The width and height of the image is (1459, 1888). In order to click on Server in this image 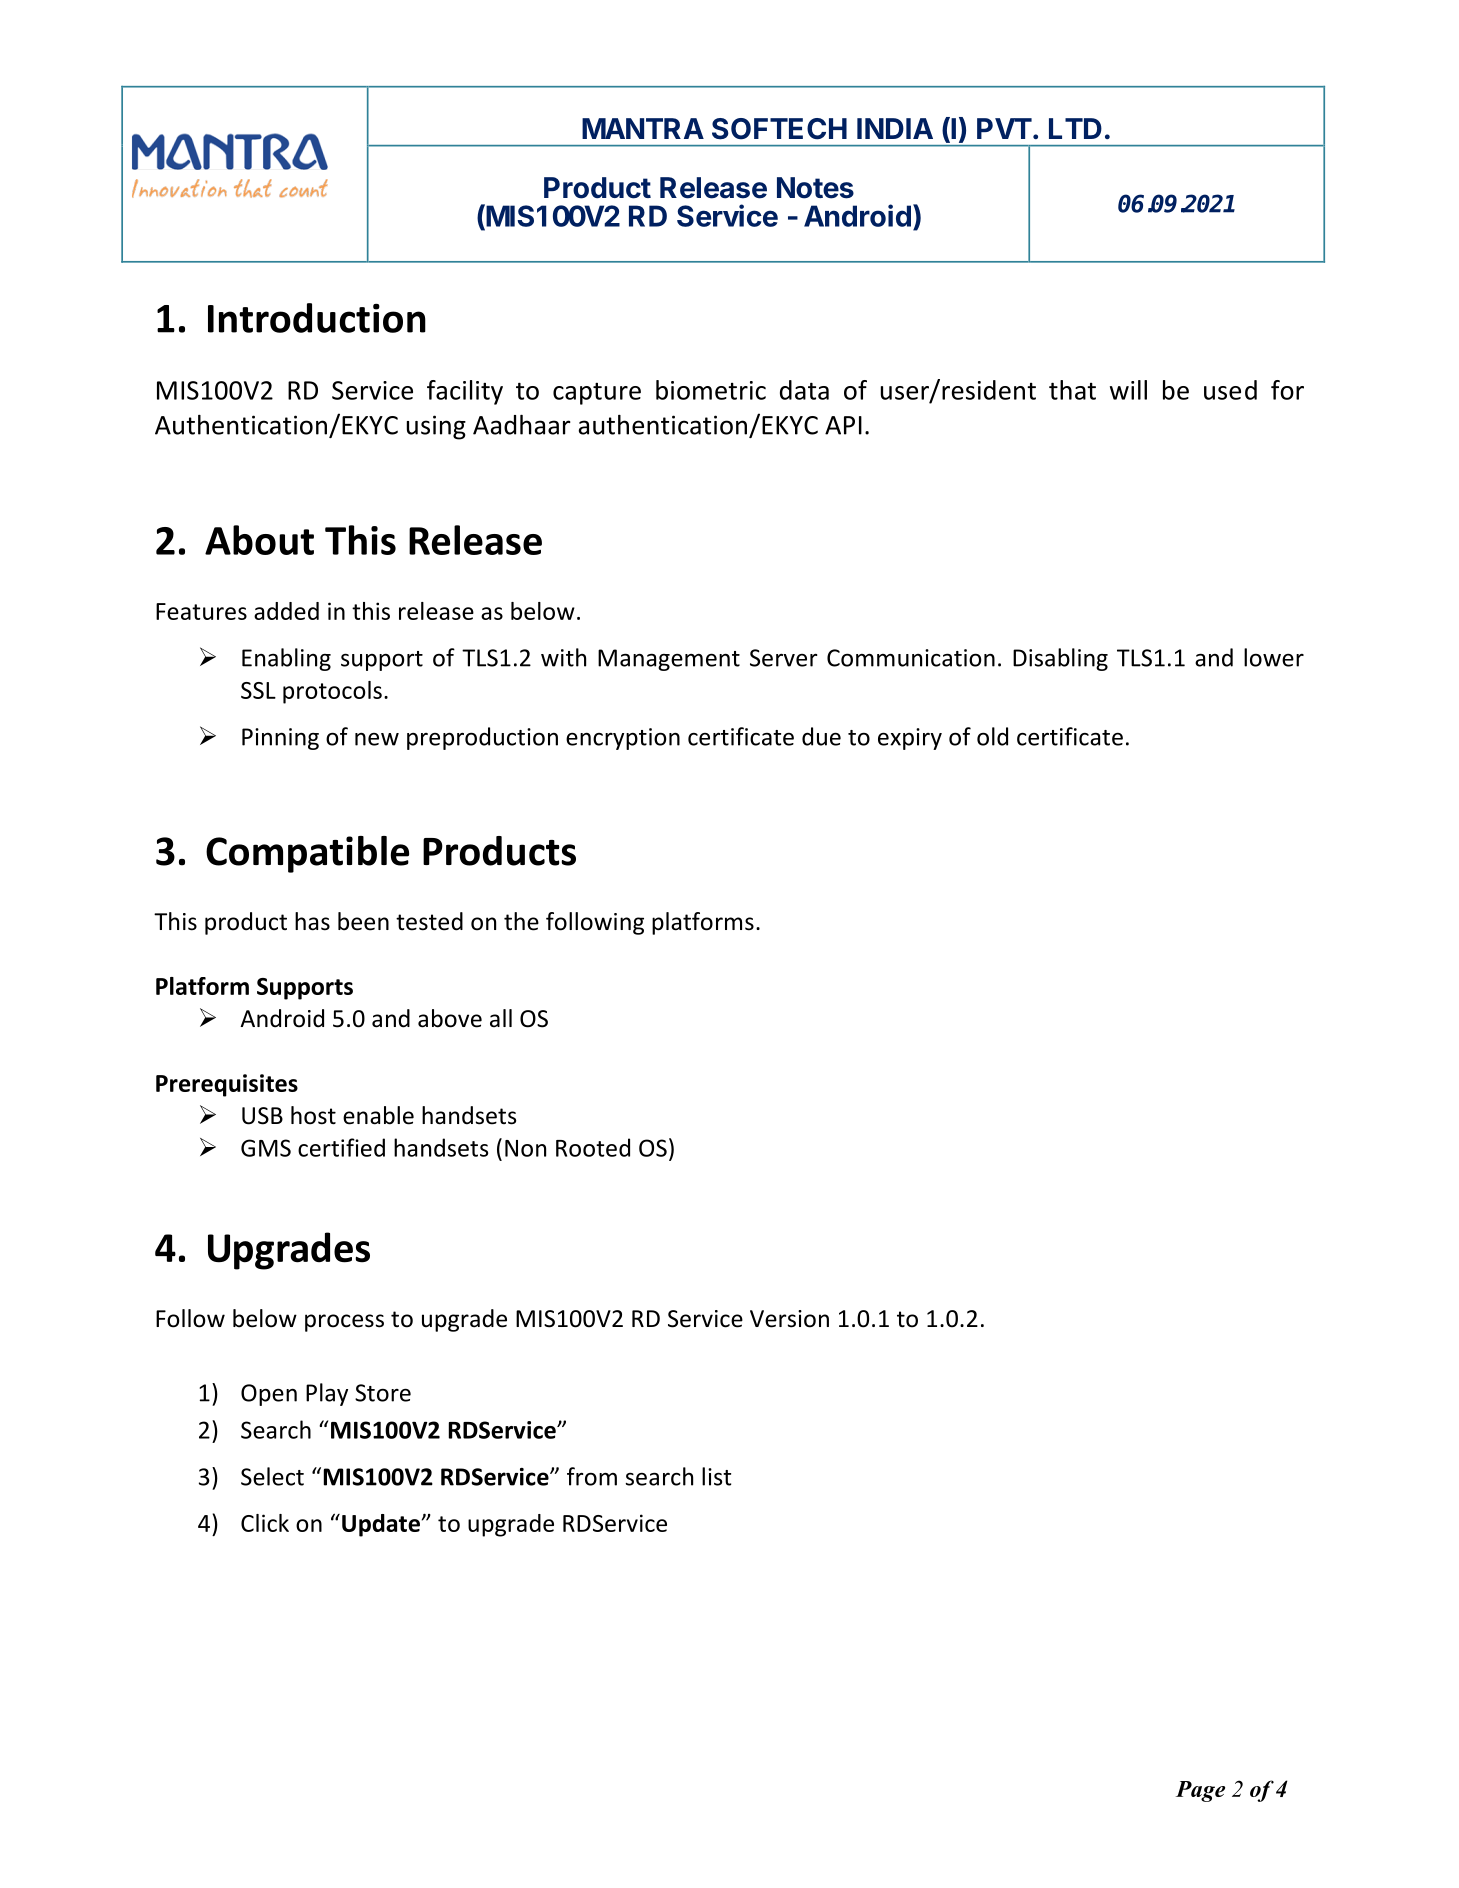, I will do `click(784, 658)`.
